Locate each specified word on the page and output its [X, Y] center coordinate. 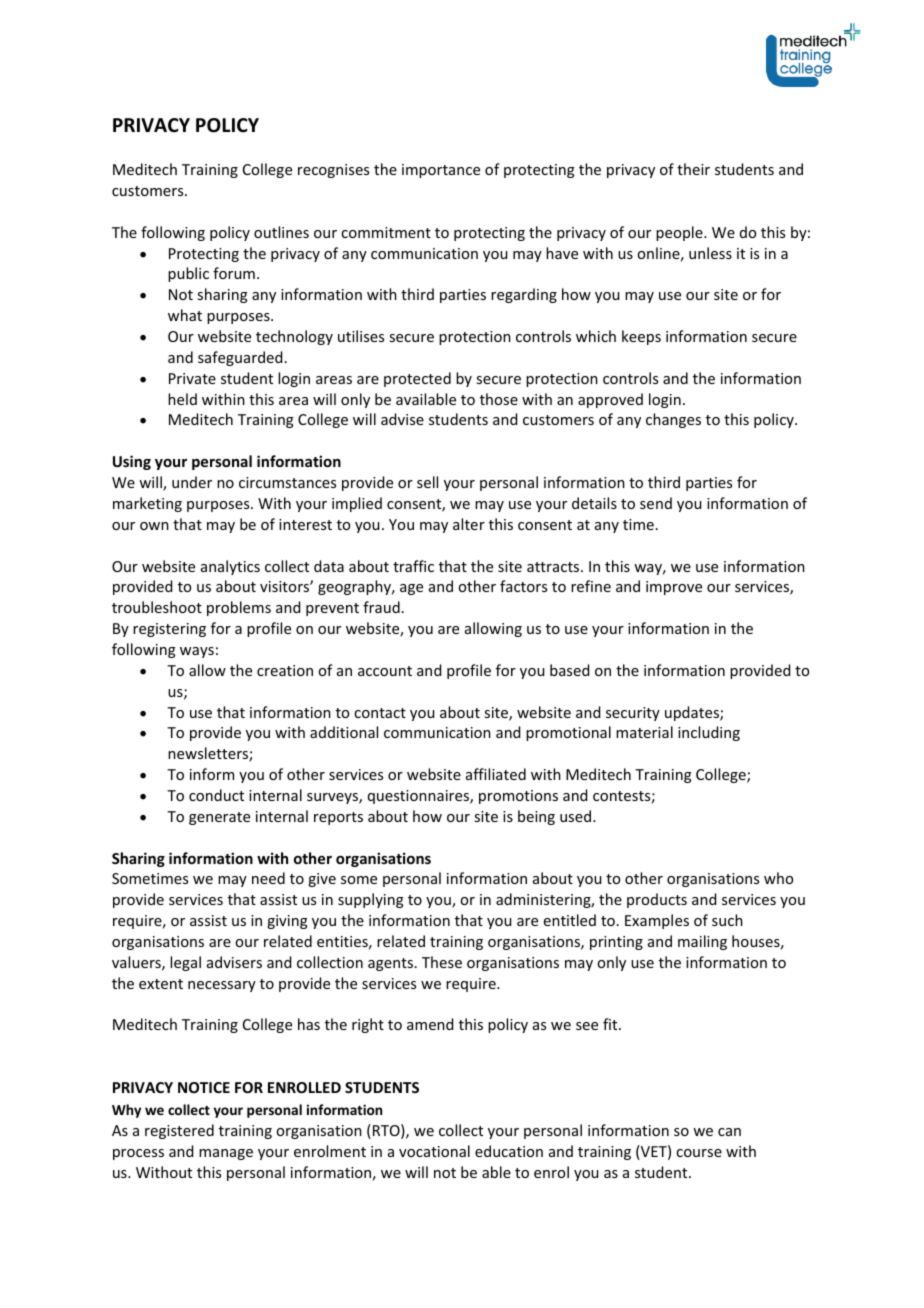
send [656, 503]
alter [469, 524]
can [729, 1132]
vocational [434, 1151]
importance [441, 171]
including [709, 733]
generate [219, 818]
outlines [281, 232]
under [192, 482]
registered [179, 1131]
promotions [518, 797]
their [693, 169]
